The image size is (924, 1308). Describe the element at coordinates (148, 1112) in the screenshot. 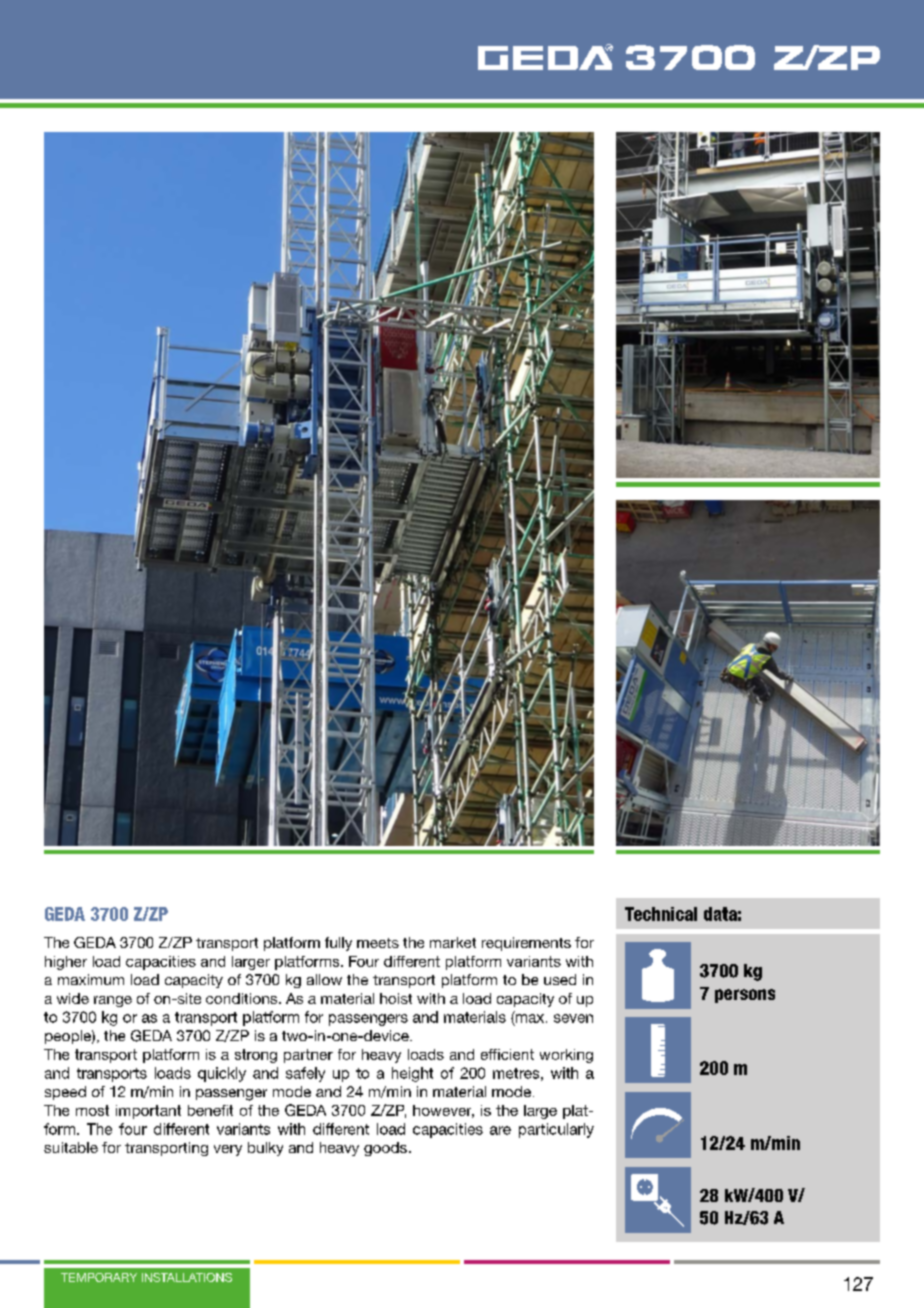

I see `important` at that location.
